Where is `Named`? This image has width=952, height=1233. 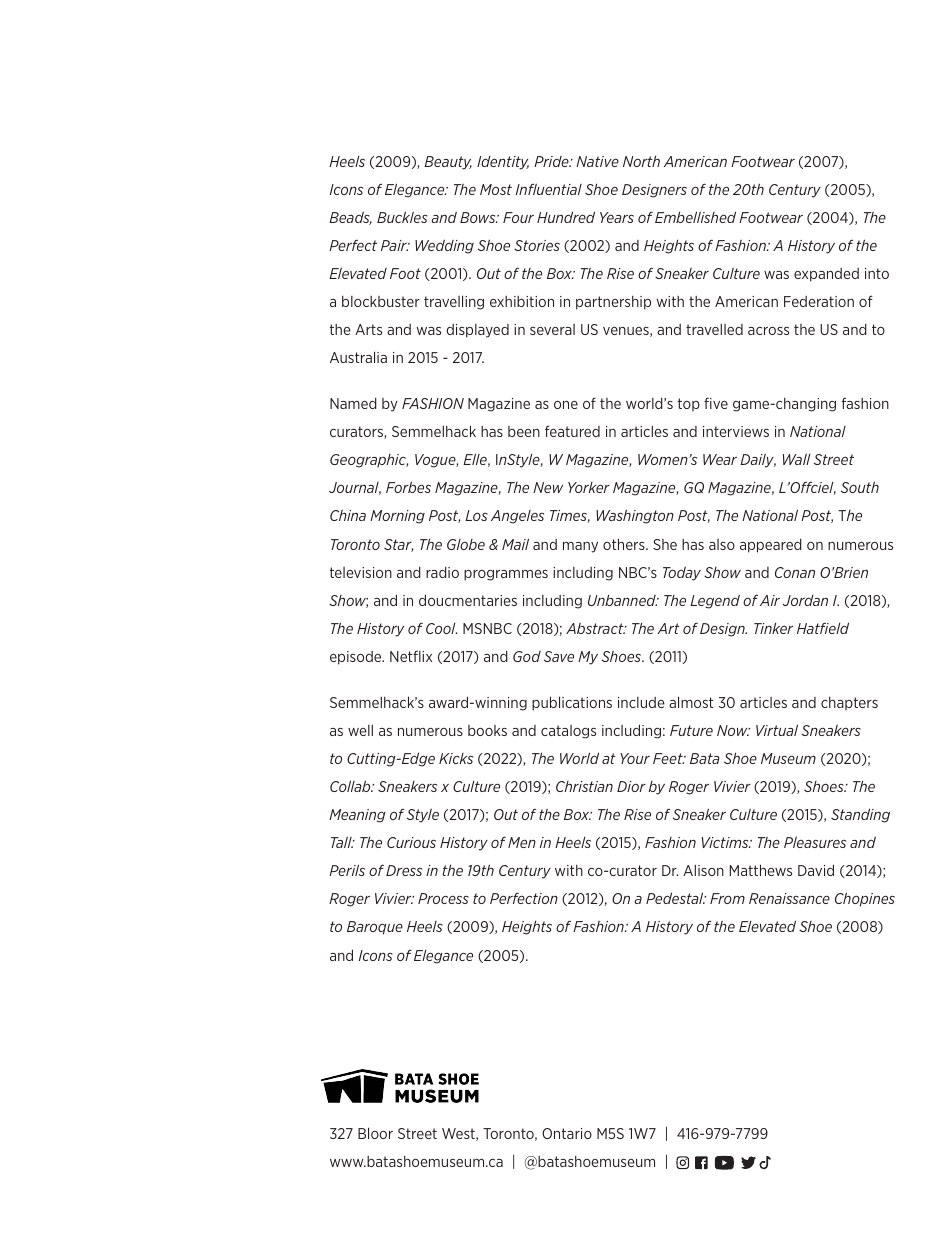 Named is located at coordinates (353, 403).
